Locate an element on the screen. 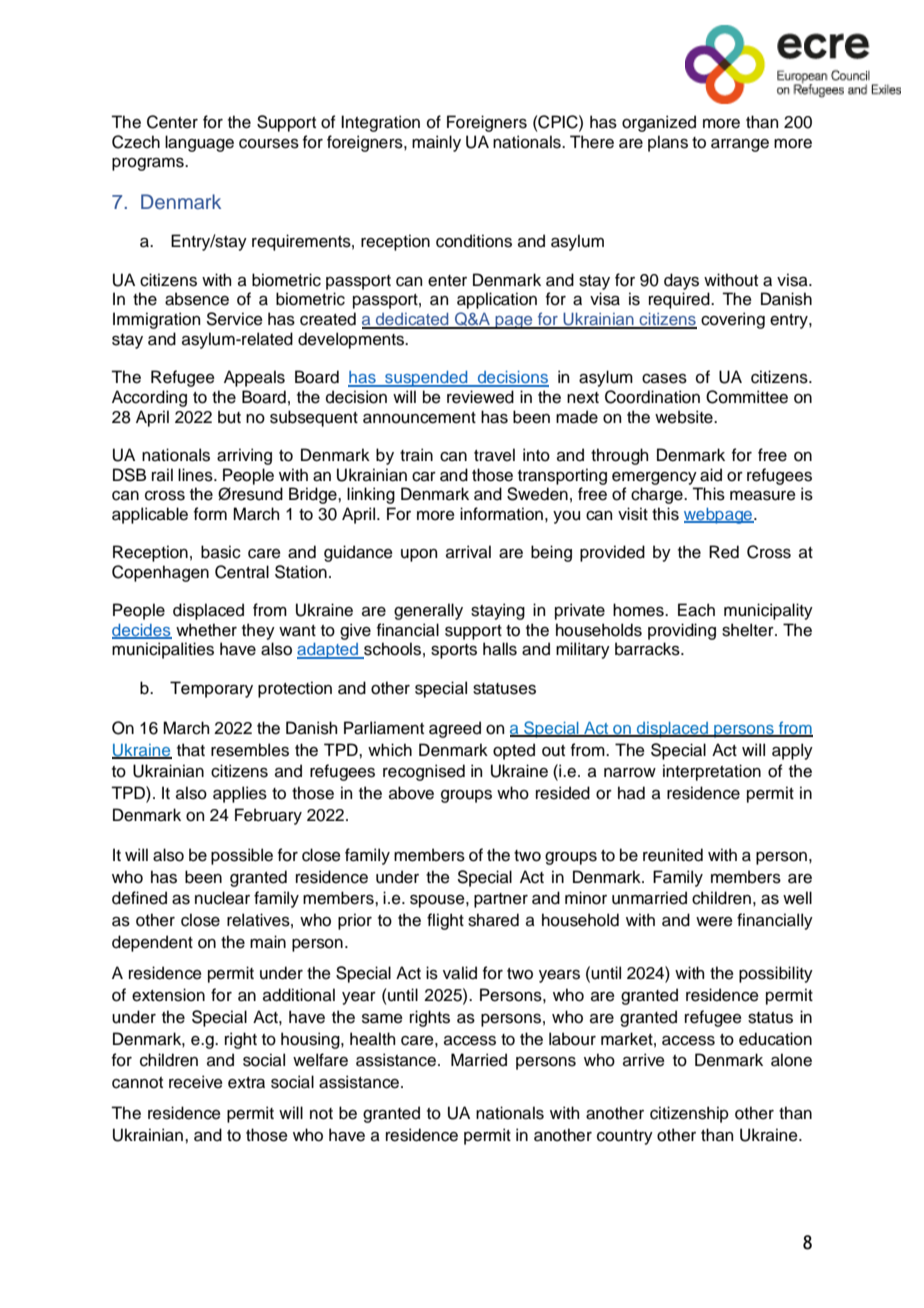 Image resolution: width=924 pixels, height=1308 pixels. language is located at coordinates (199, 143).
